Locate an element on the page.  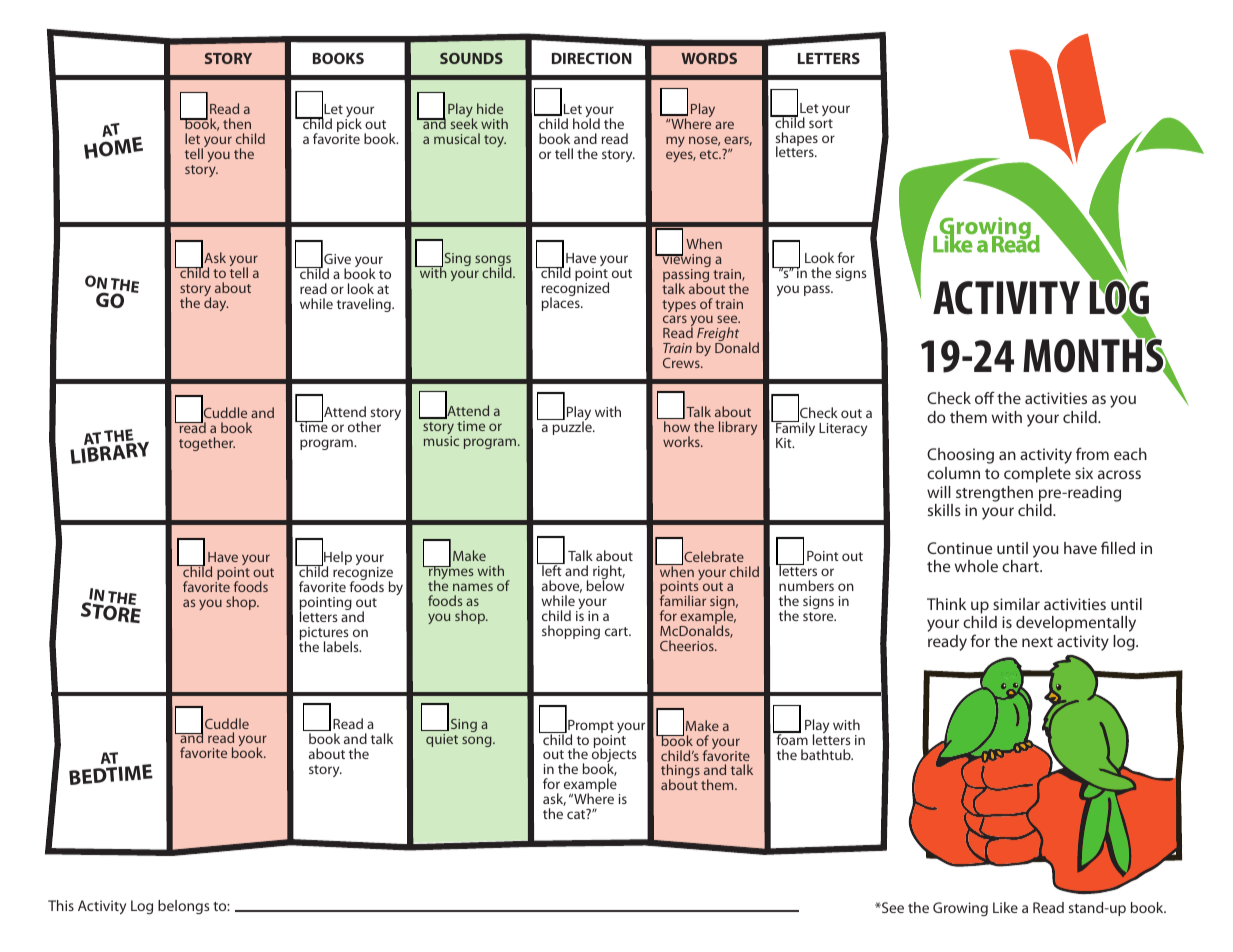
DIRECTION is located at coordinates (592, 58).
